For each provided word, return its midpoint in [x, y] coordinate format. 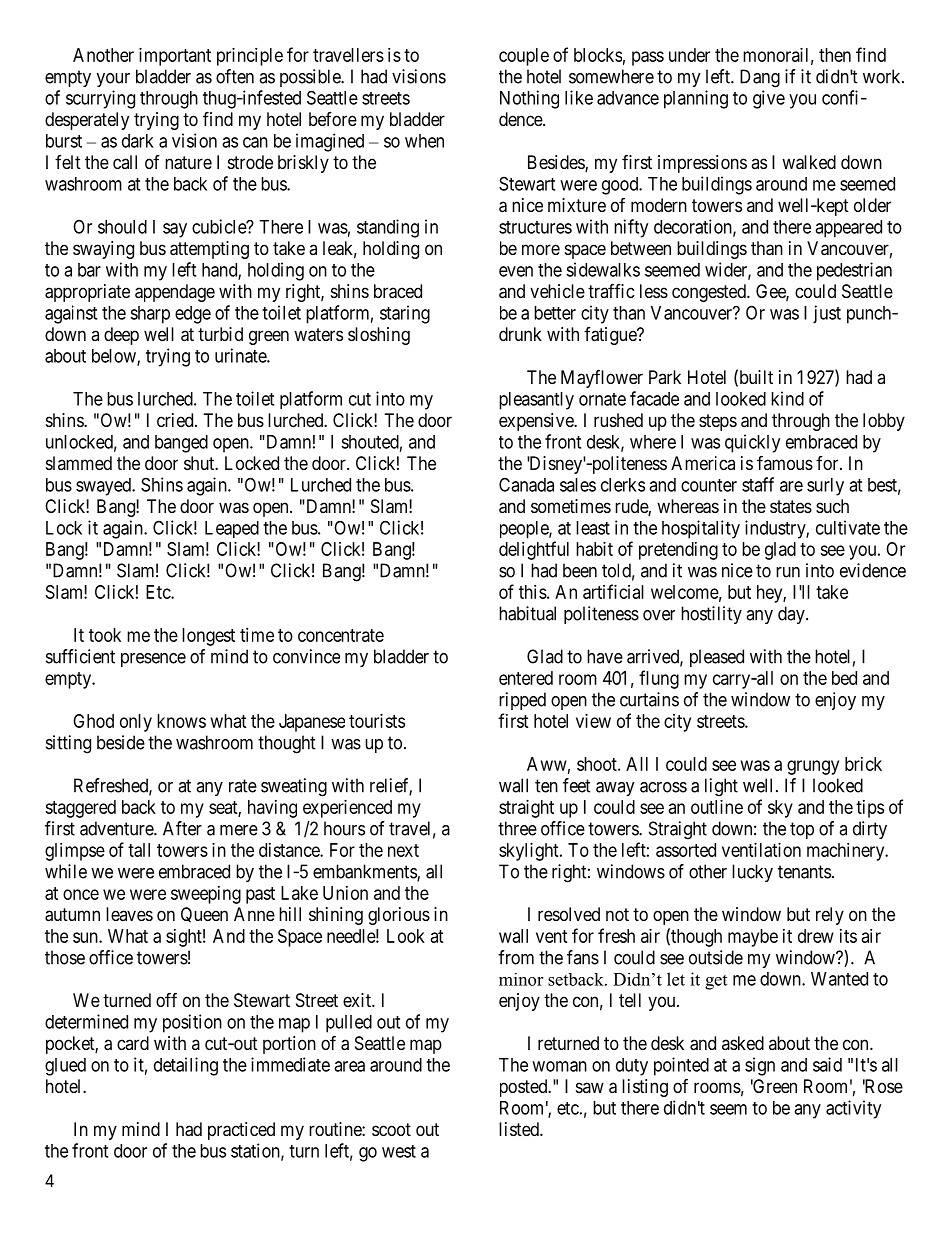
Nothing [529, 99]
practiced [241, 1131]
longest [208, 637]
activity [853, 1109]
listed [520, 1129]
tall [139, 850]
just [827, 314]
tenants [804, 872]
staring [405, 314]
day [792, 615]
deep [121, 336]
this [533, 592]
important [175, 57]
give [769, 99]
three [517, 828]
